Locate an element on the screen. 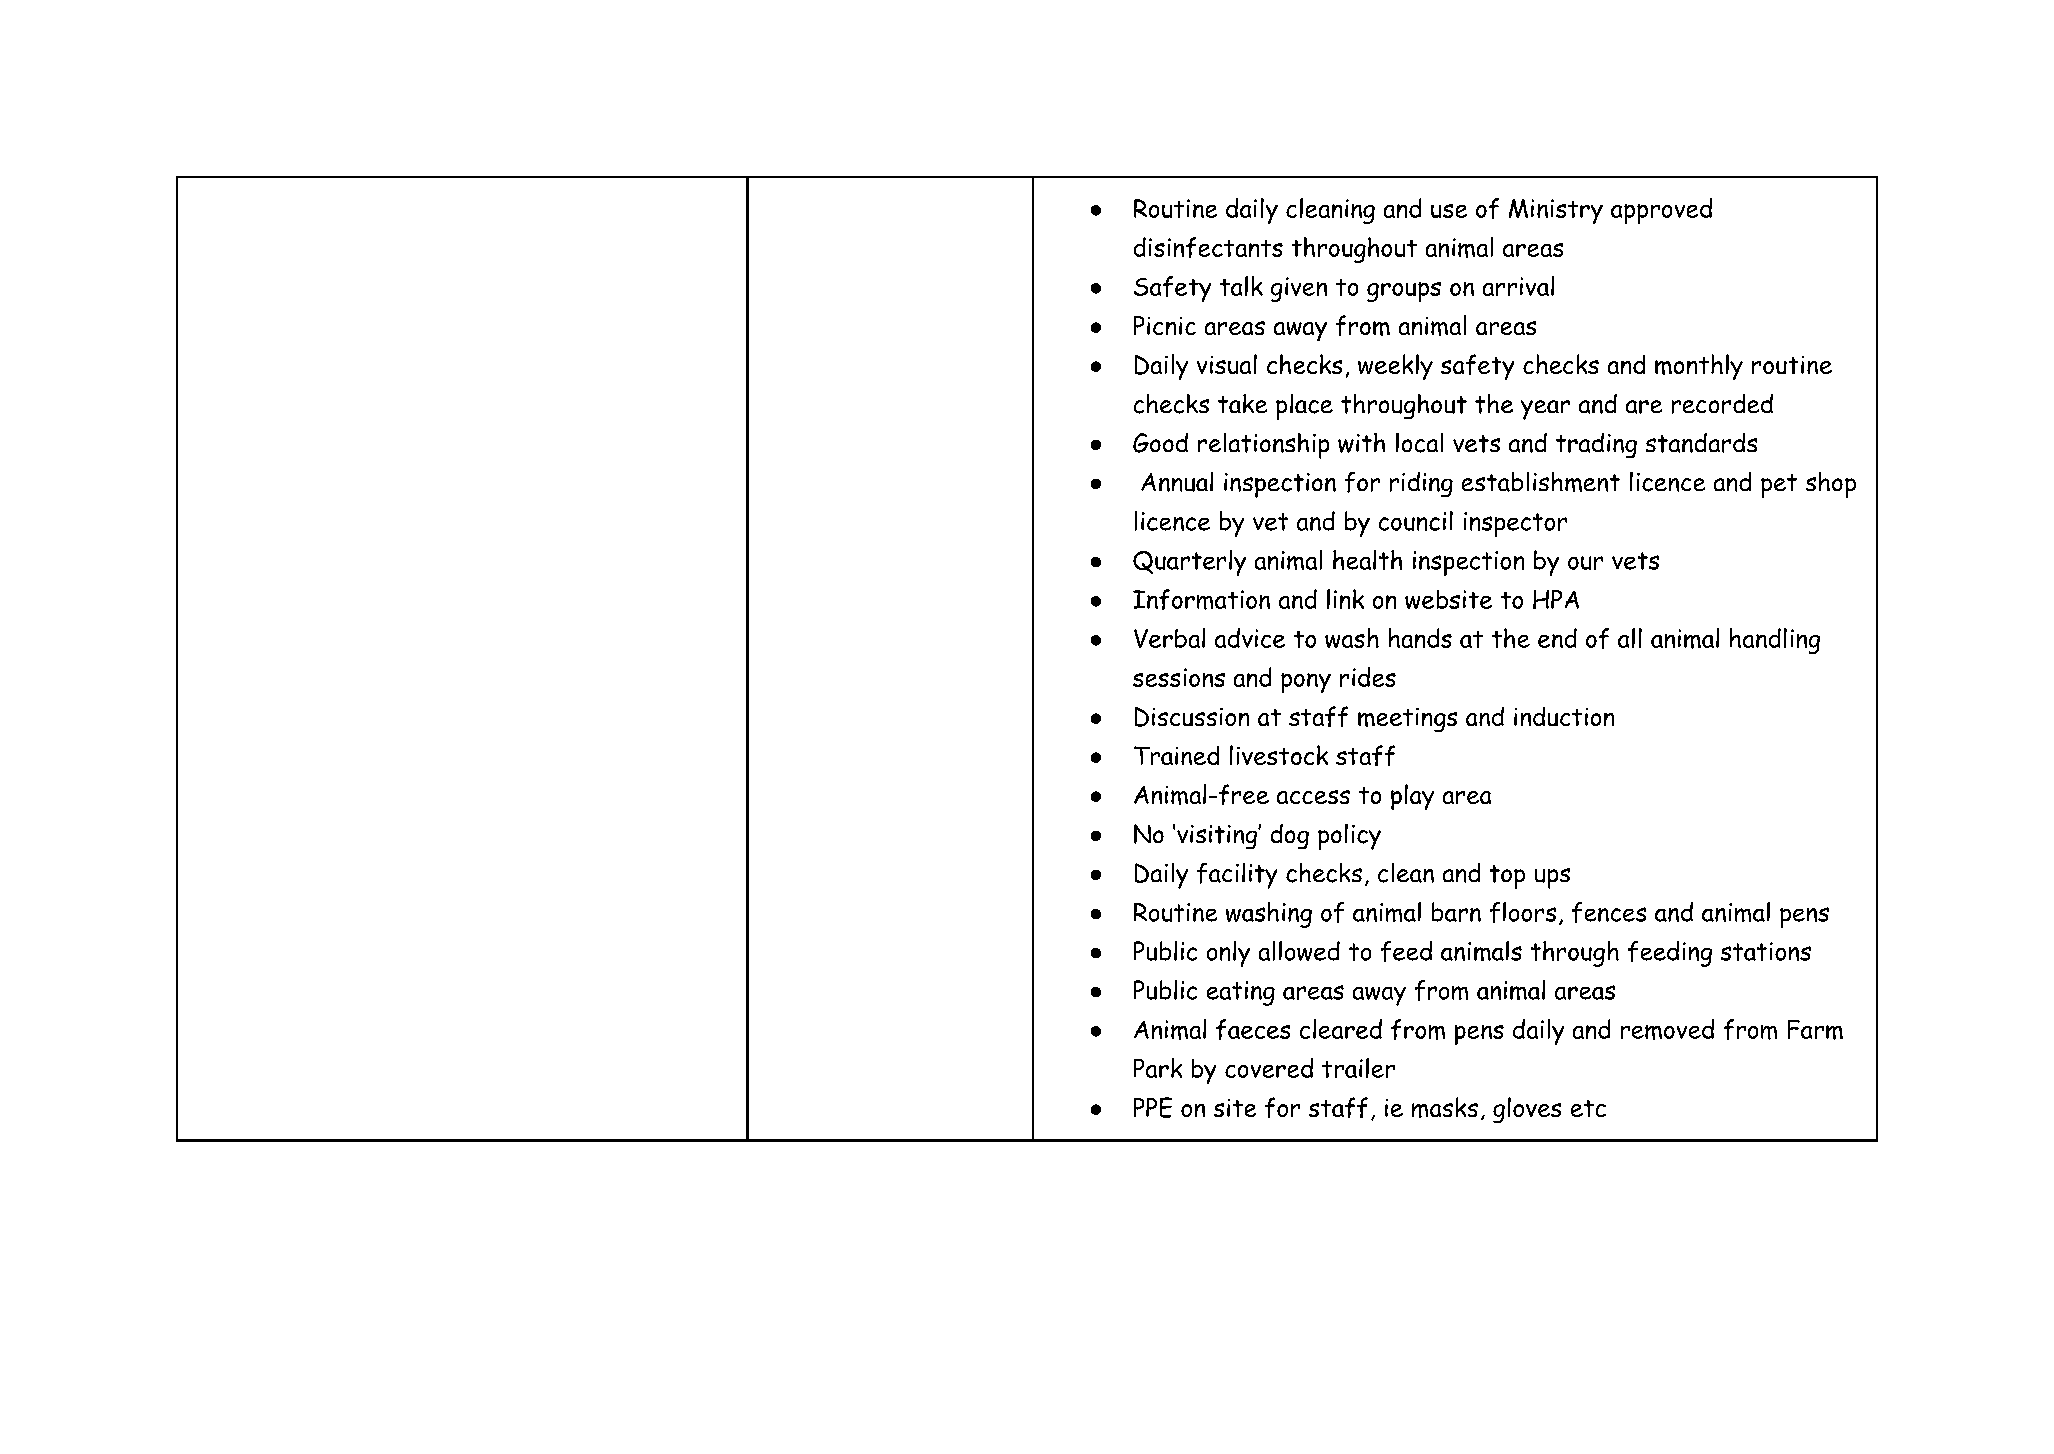 The width and height of the screenshot is (2054, 1454). Farm is located at coordinates (1815, 1030).
